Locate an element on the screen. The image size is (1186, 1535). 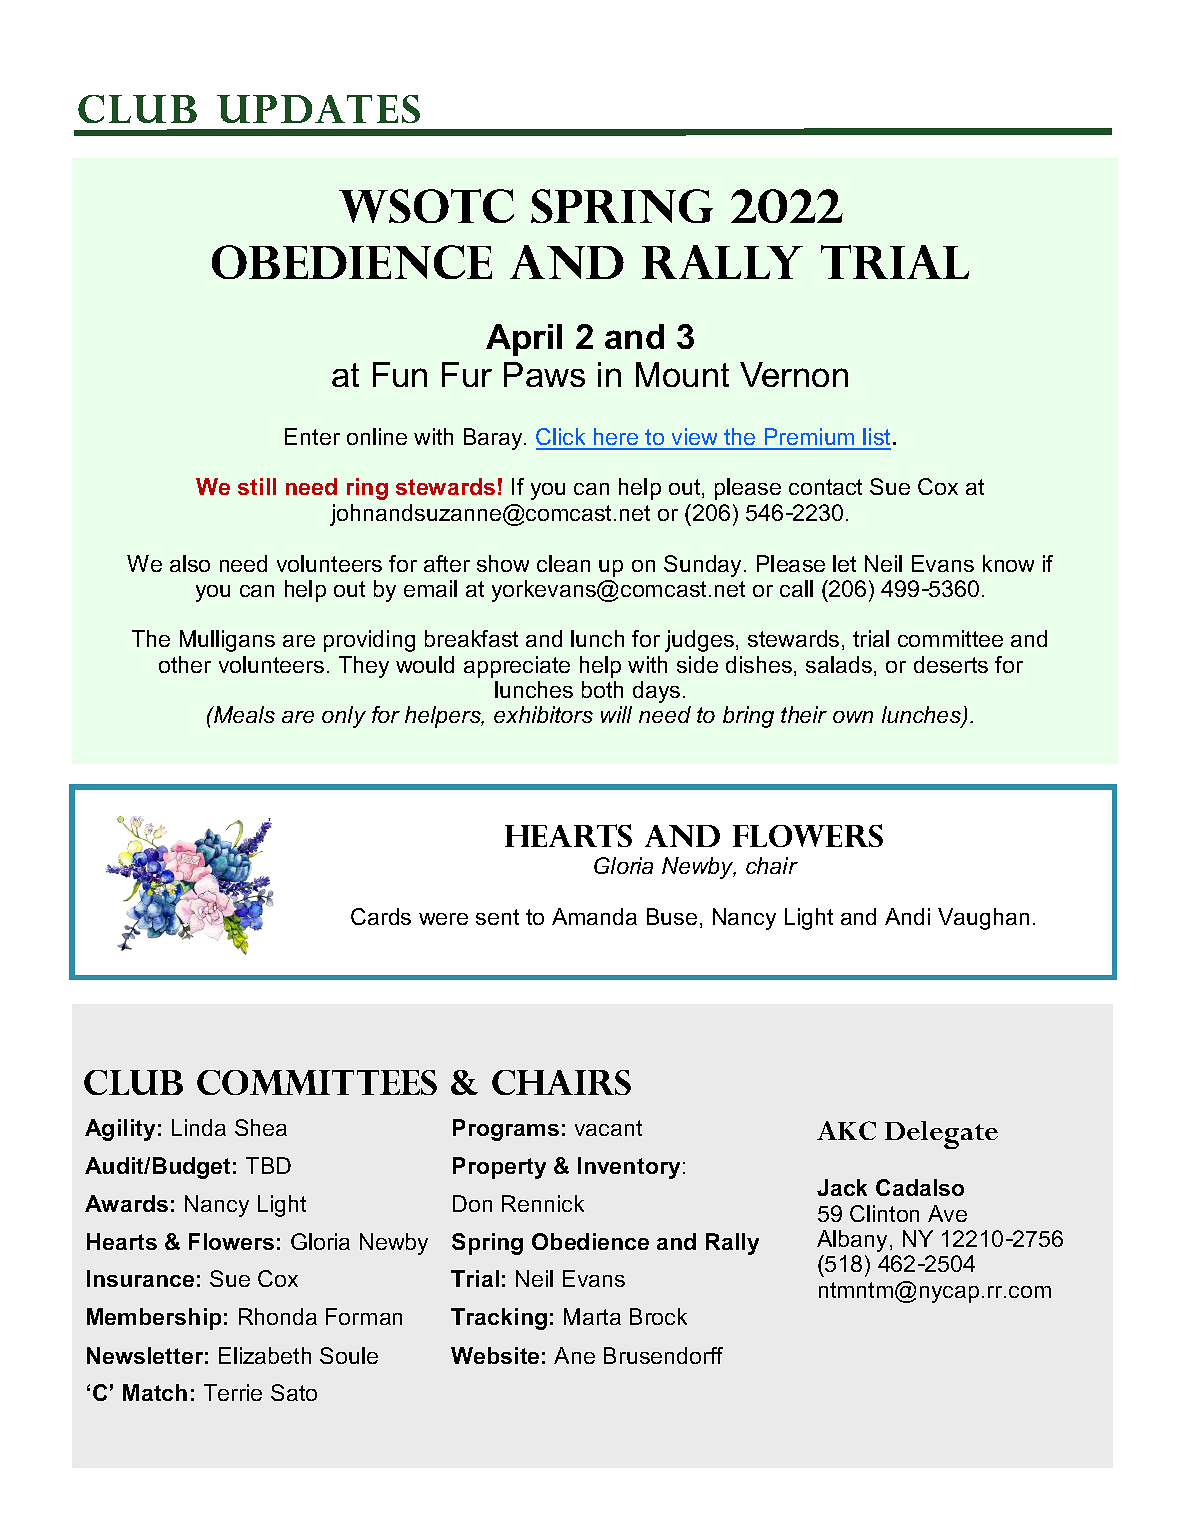
own is located at coordinates (853, 717).
